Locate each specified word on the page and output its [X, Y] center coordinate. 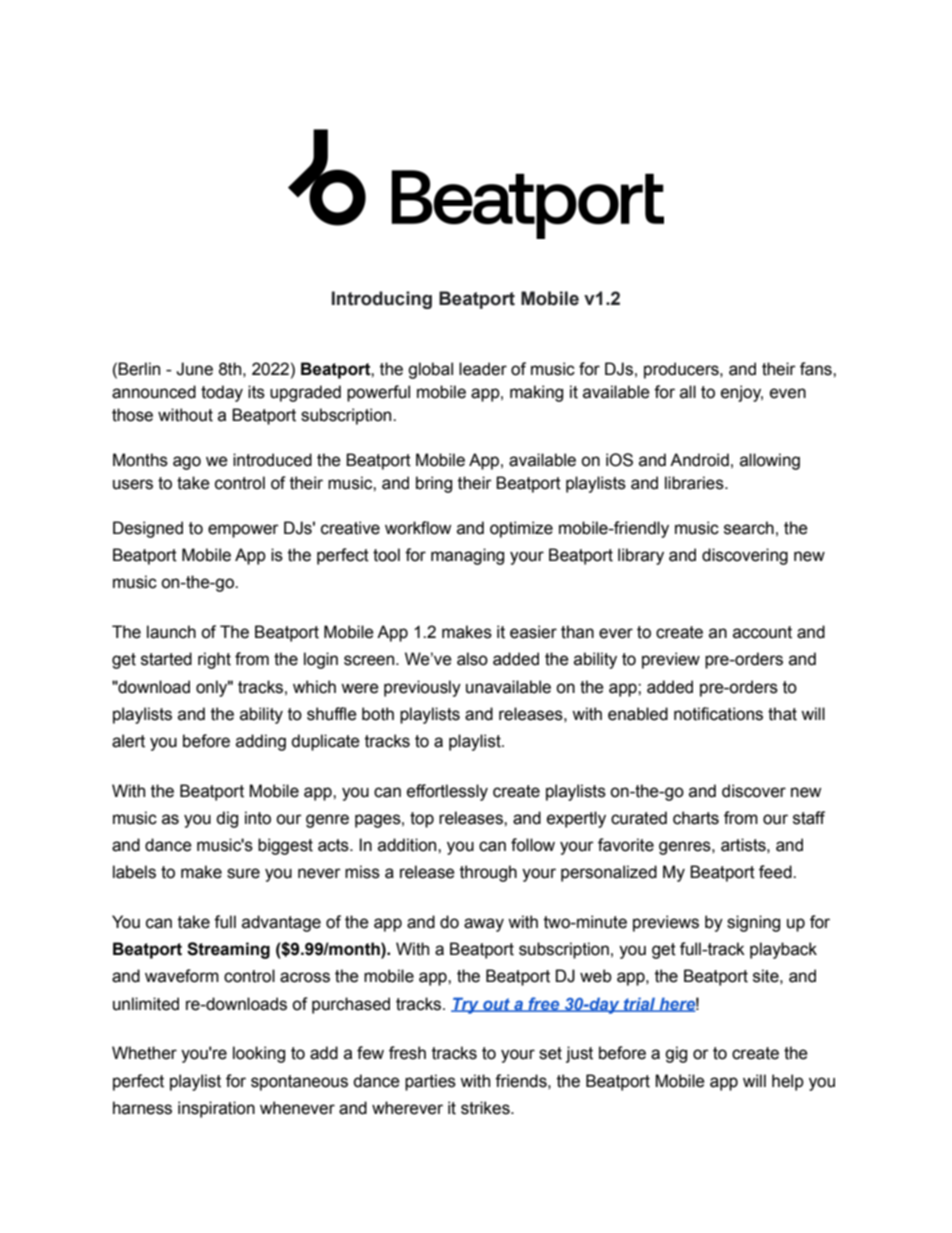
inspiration [216, 1109]
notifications [718, 714]
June [194, 369]
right [214, 660]
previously [422, 688]
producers [682, 370]
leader [483, 369]
